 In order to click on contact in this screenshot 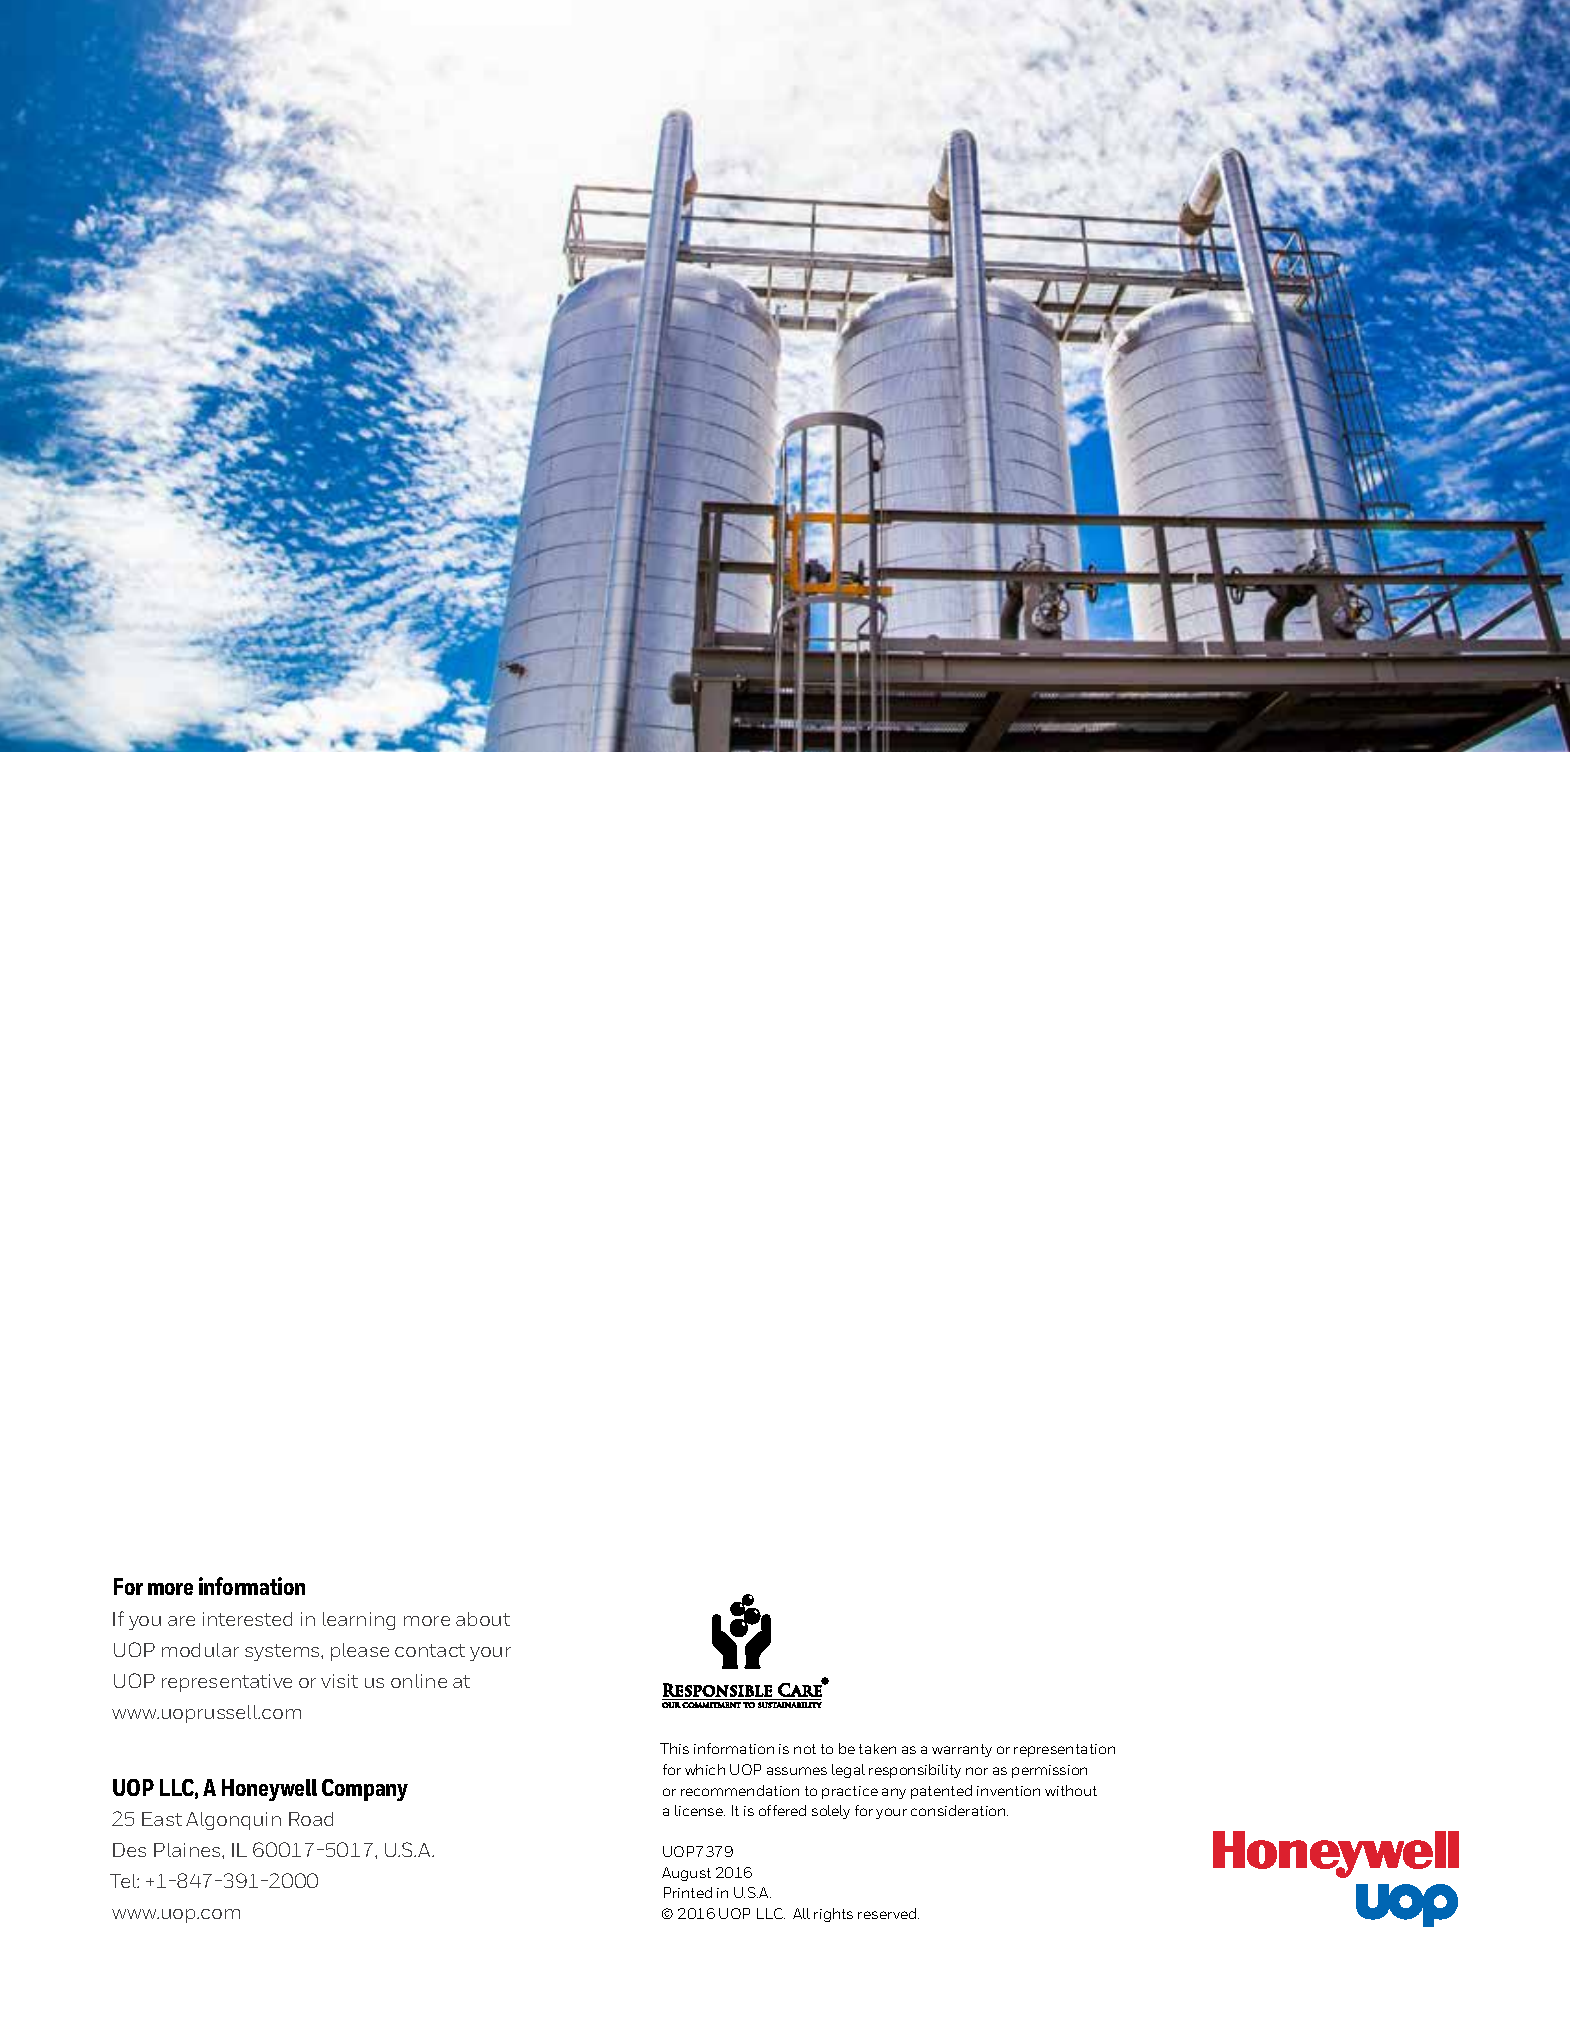, I will do `click(430, 1650)`.
